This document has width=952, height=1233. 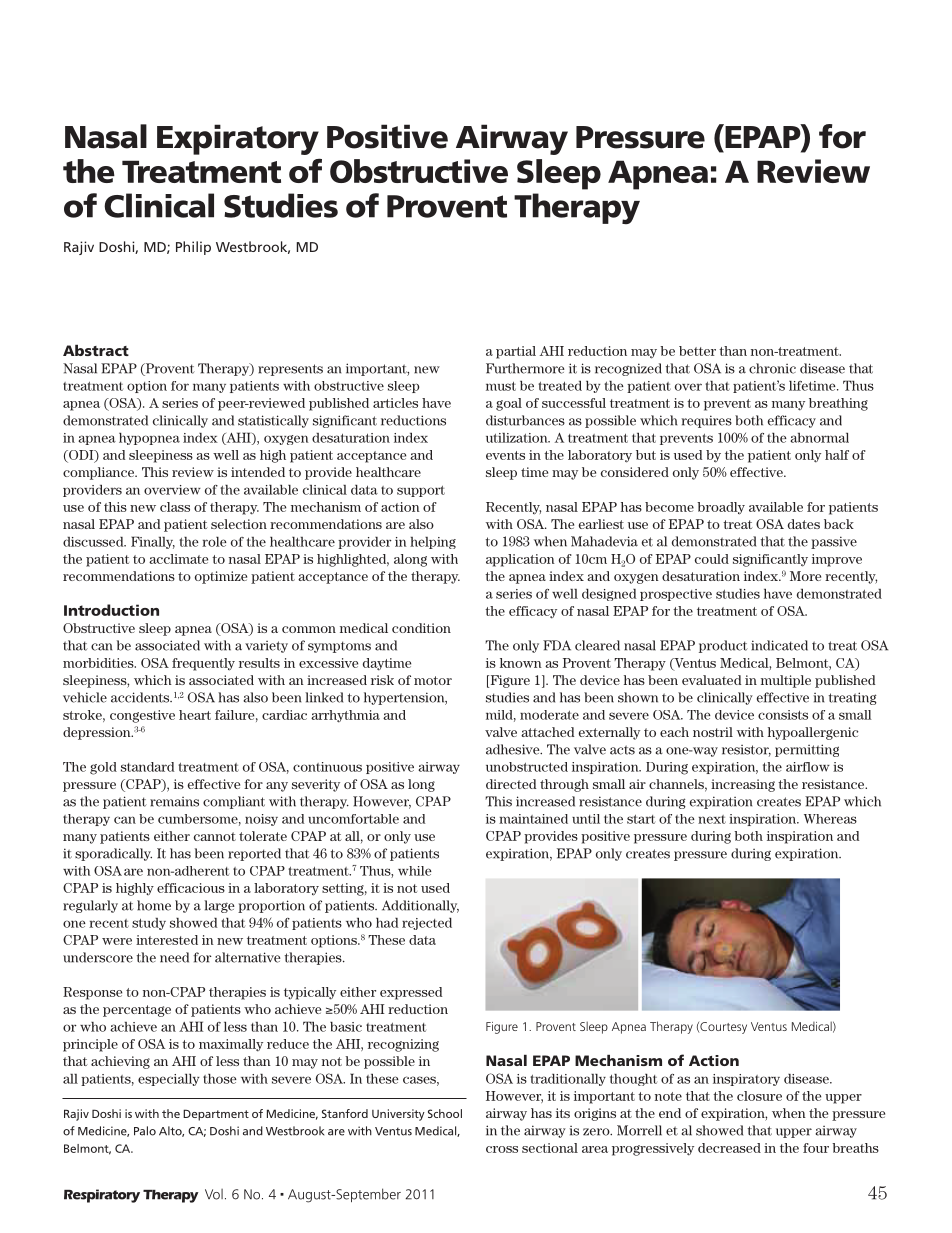 What do you see at coordinates (516, 352) in the document?
I see `partial` at bounding box center [516, 352].
